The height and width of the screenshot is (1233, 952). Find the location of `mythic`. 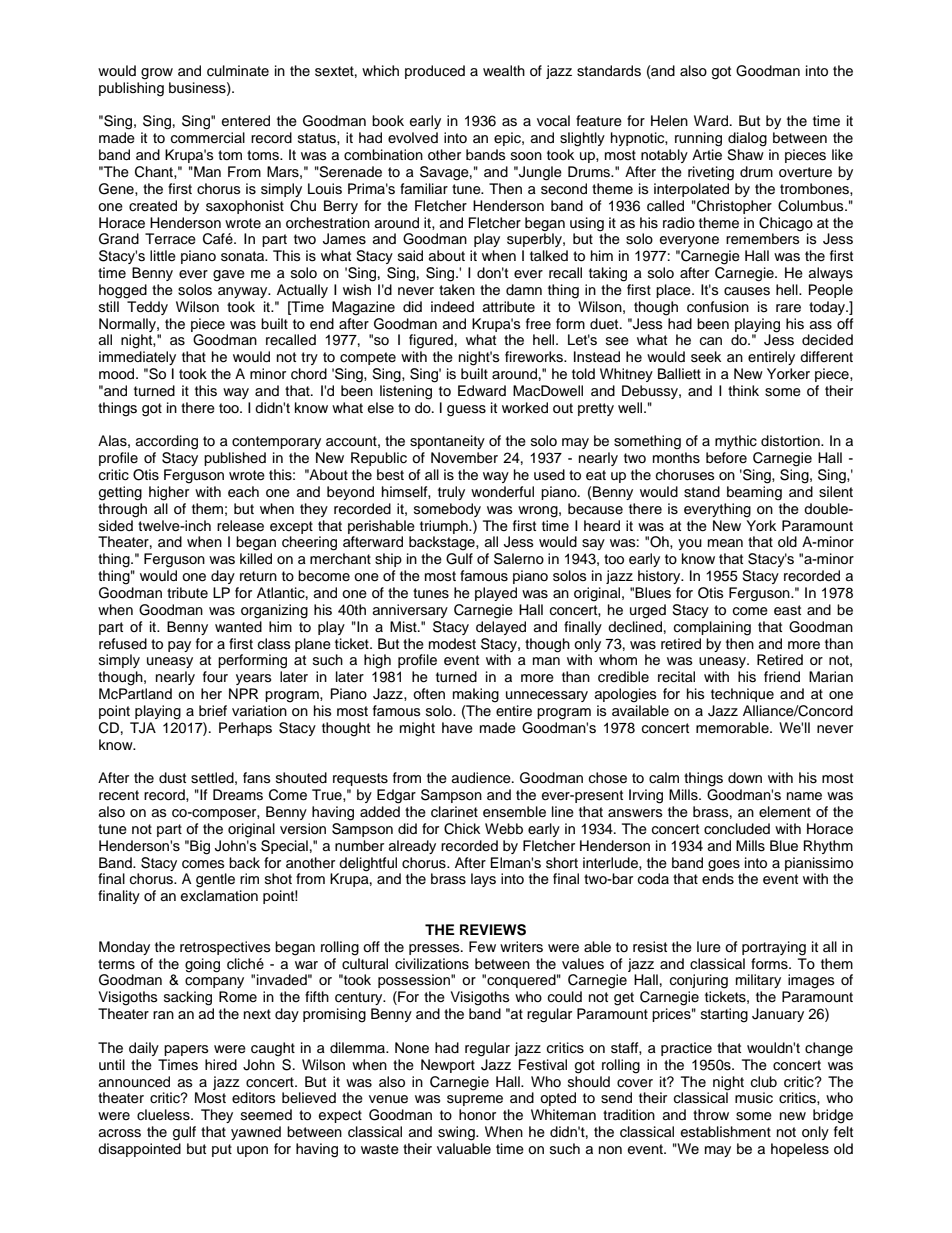

mythic is located at coordinates (736, 442).
